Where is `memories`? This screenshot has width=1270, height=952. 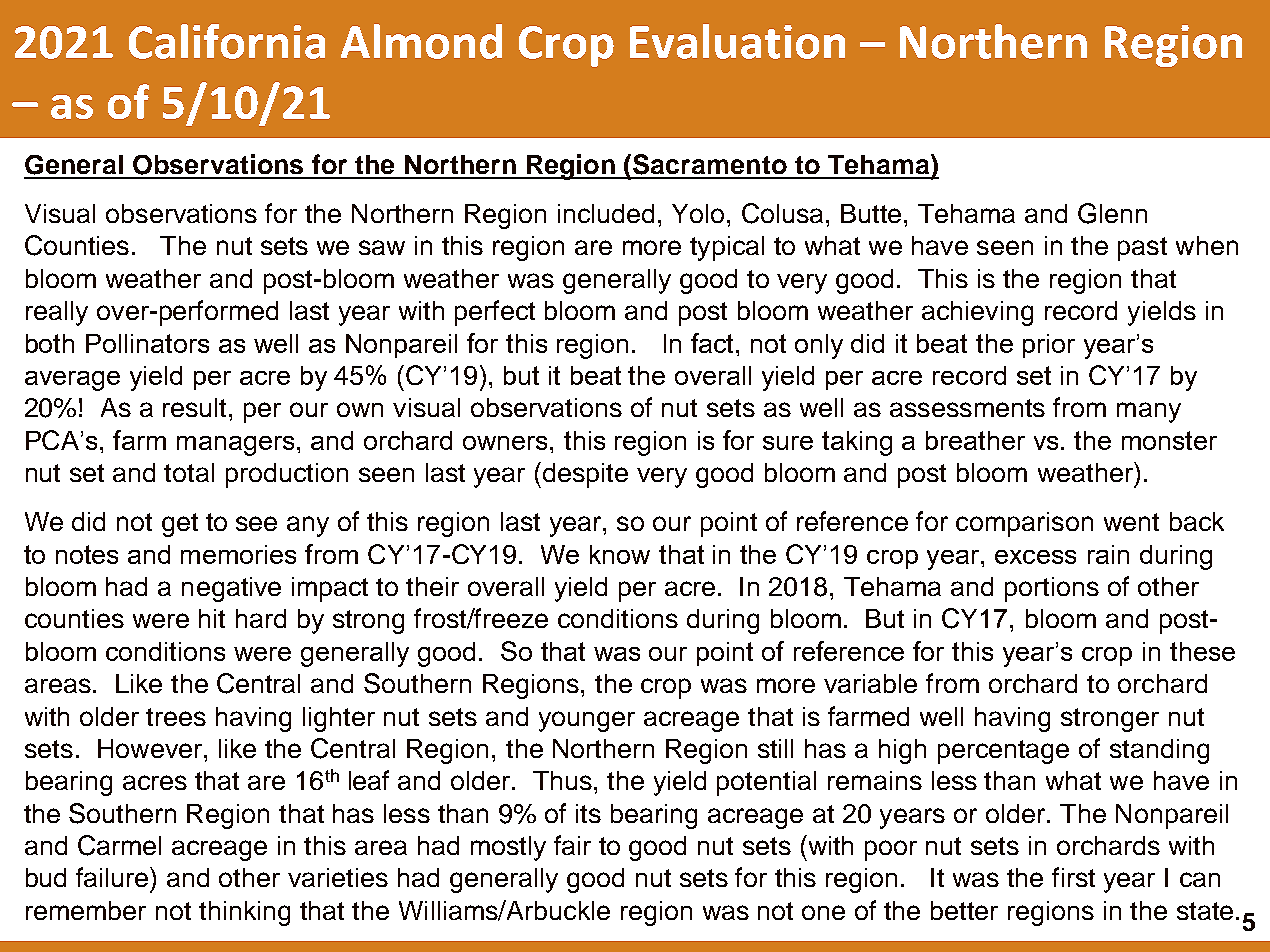 memories is located at coordinates (238, 554).
